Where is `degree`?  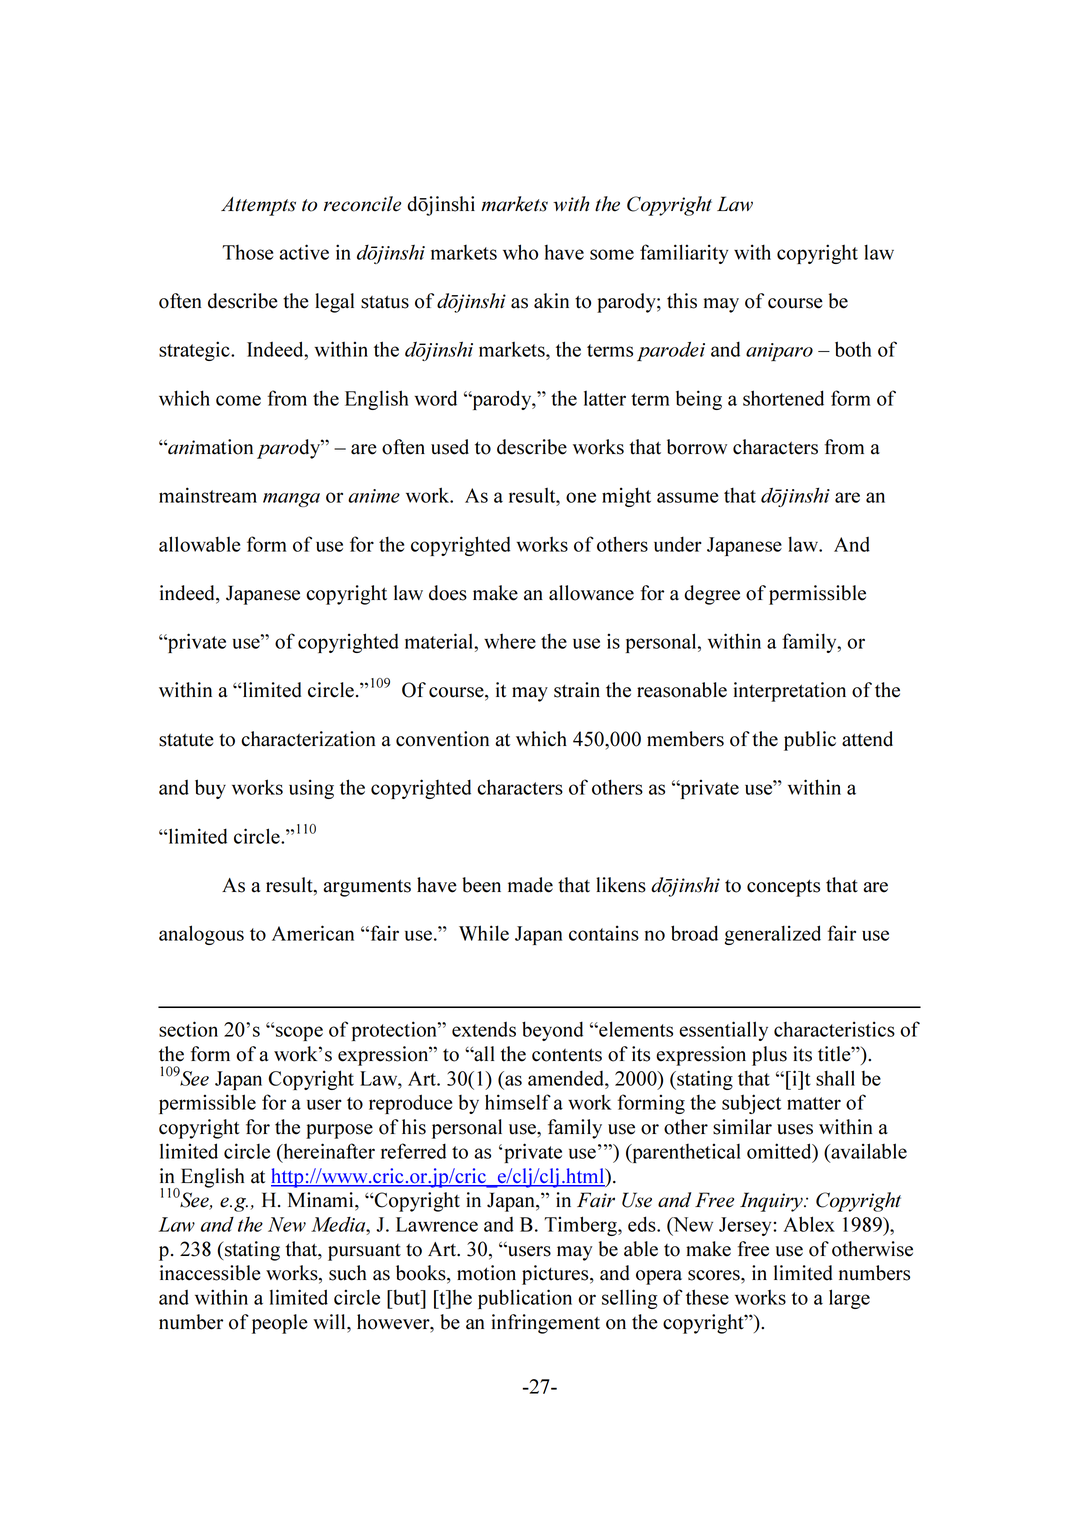
degree is located at coordinates (712, 595).
